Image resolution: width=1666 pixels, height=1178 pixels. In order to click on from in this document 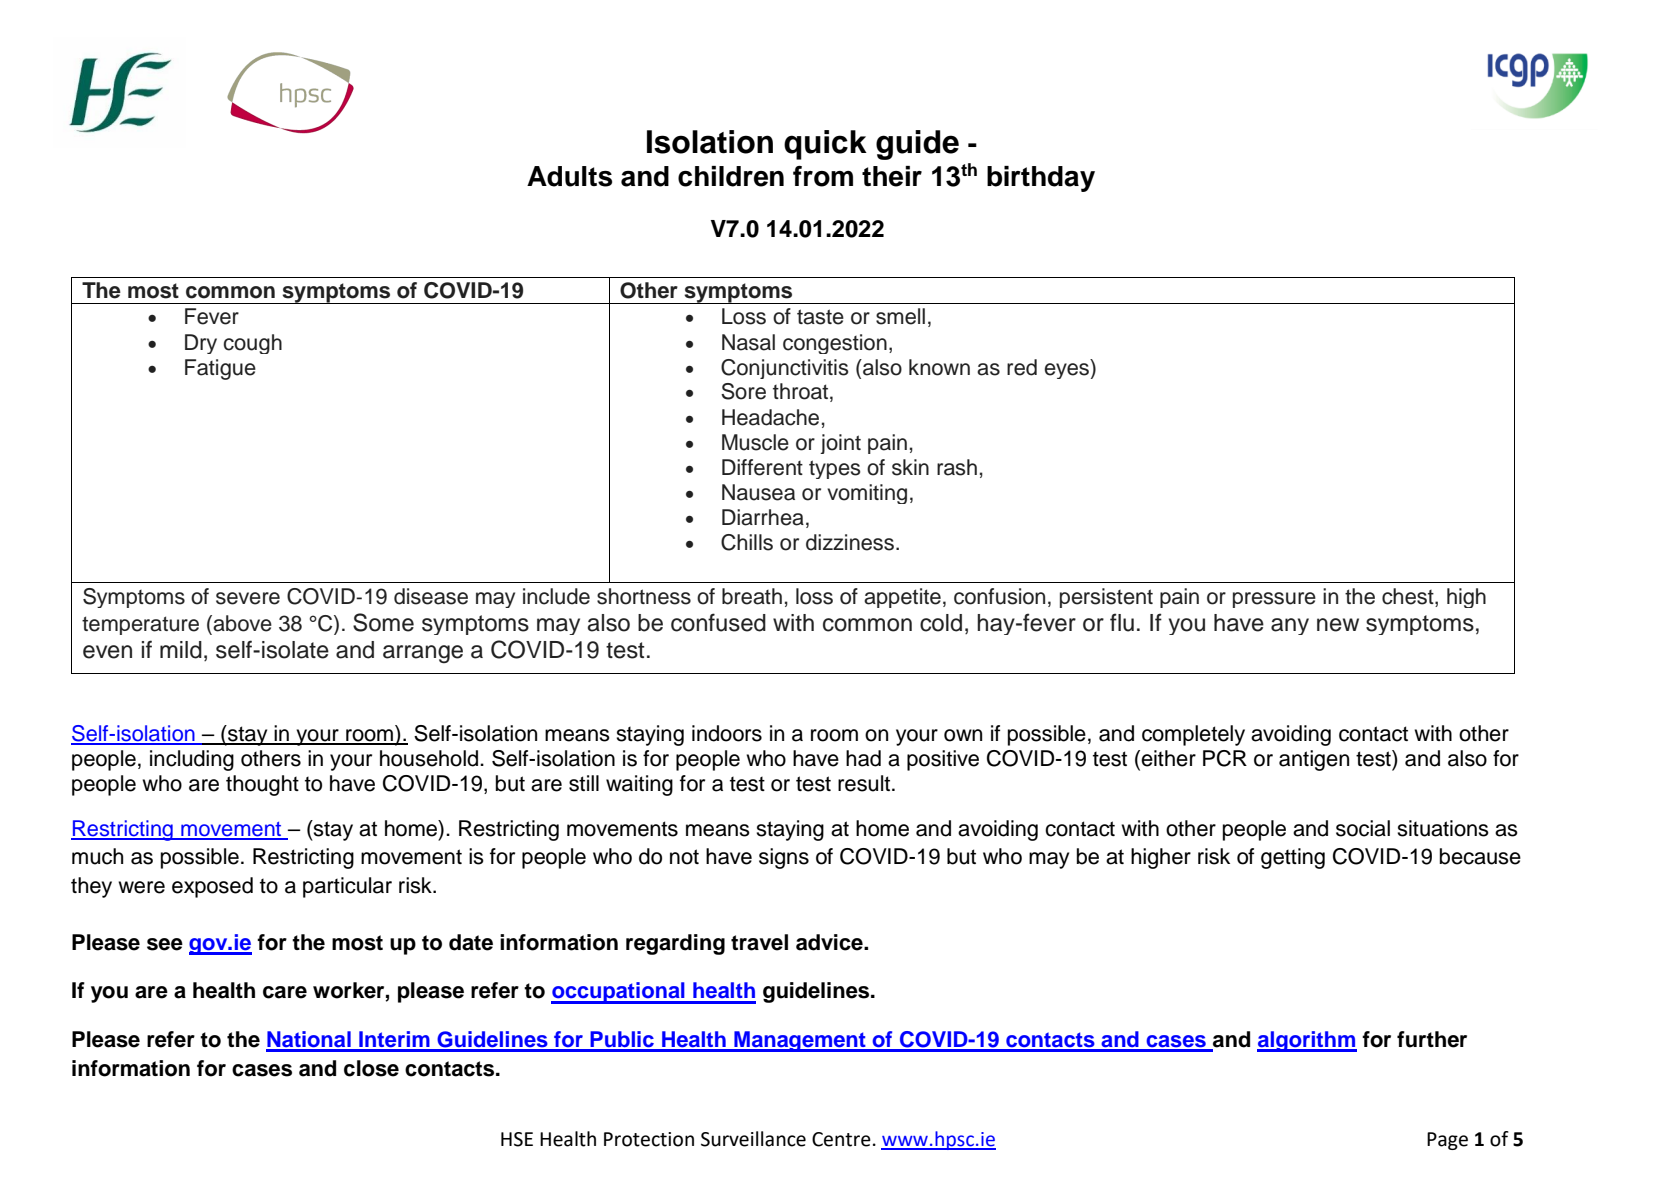, I will do `click(823, 176)`.
